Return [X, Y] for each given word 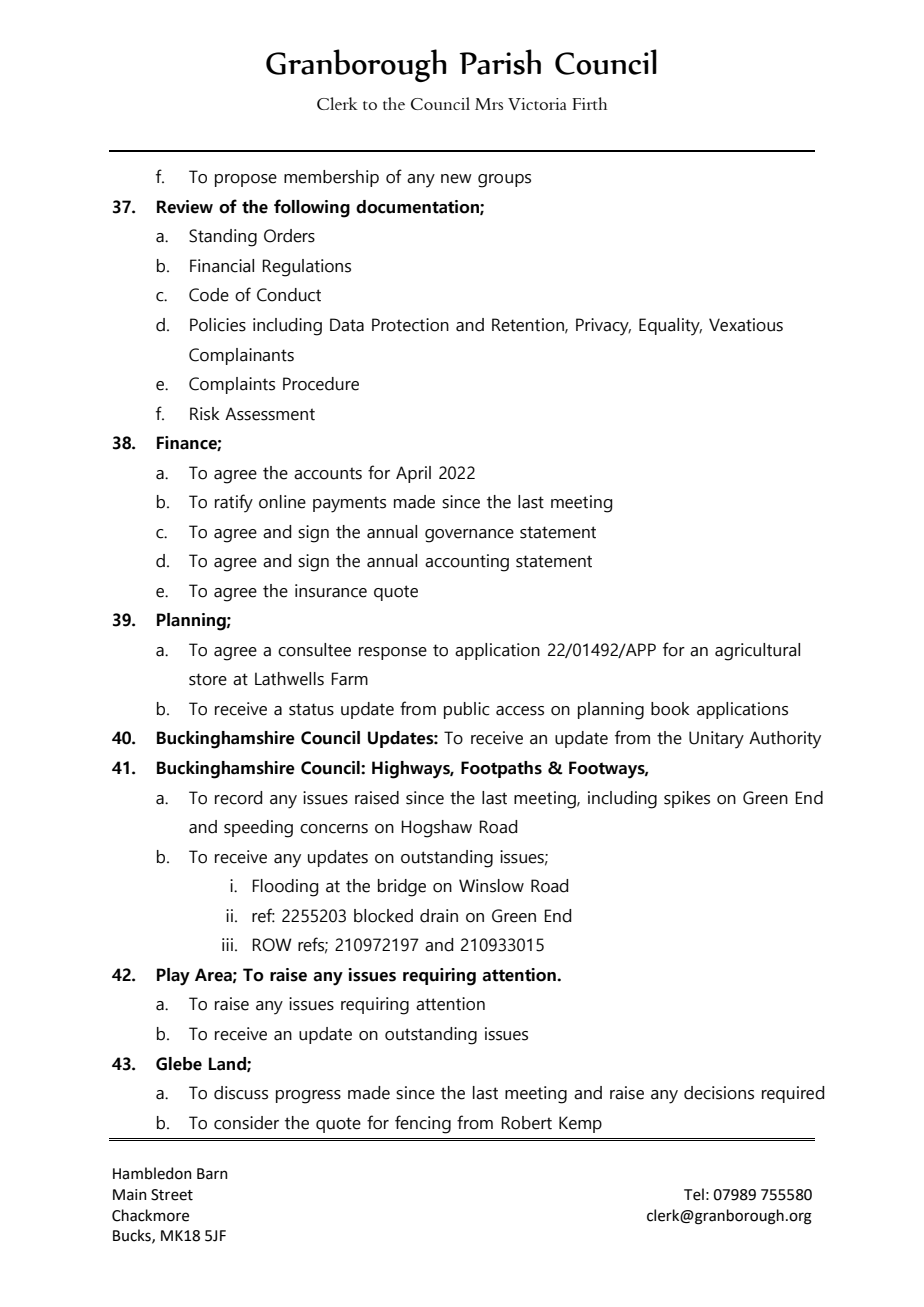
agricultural [757, 652]
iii [227, 944]
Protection [410, 325]
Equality [670, 327]
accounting [467, 563]
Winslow [491, 886]
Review [185, 207]
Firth [589, 103]
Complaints [232, 385]
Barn [212, 1174]
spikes [687, 799]
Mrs [489, 104]
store [208, 679]
